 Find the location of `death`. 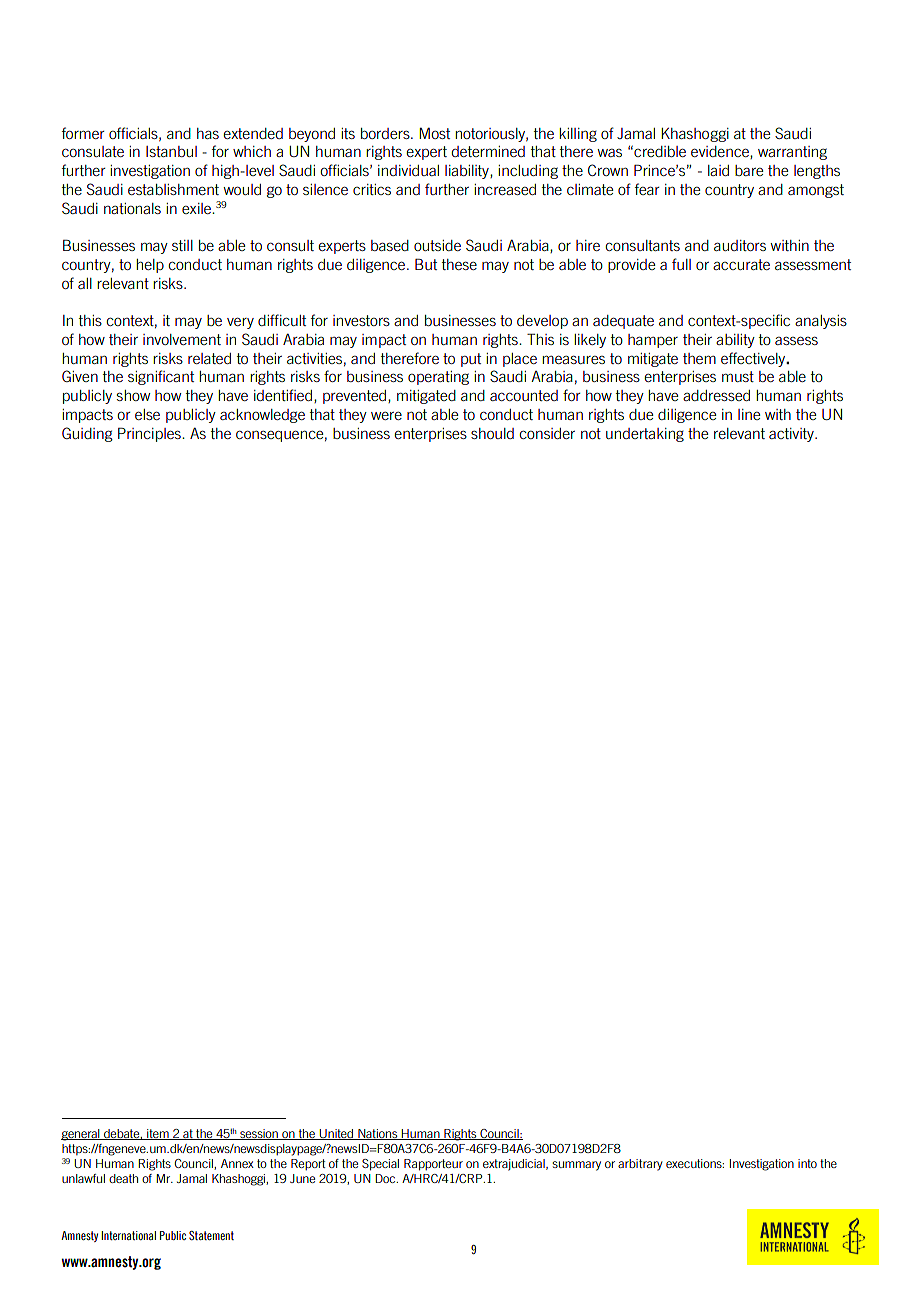

death is located at coordinates (123, 1178).
